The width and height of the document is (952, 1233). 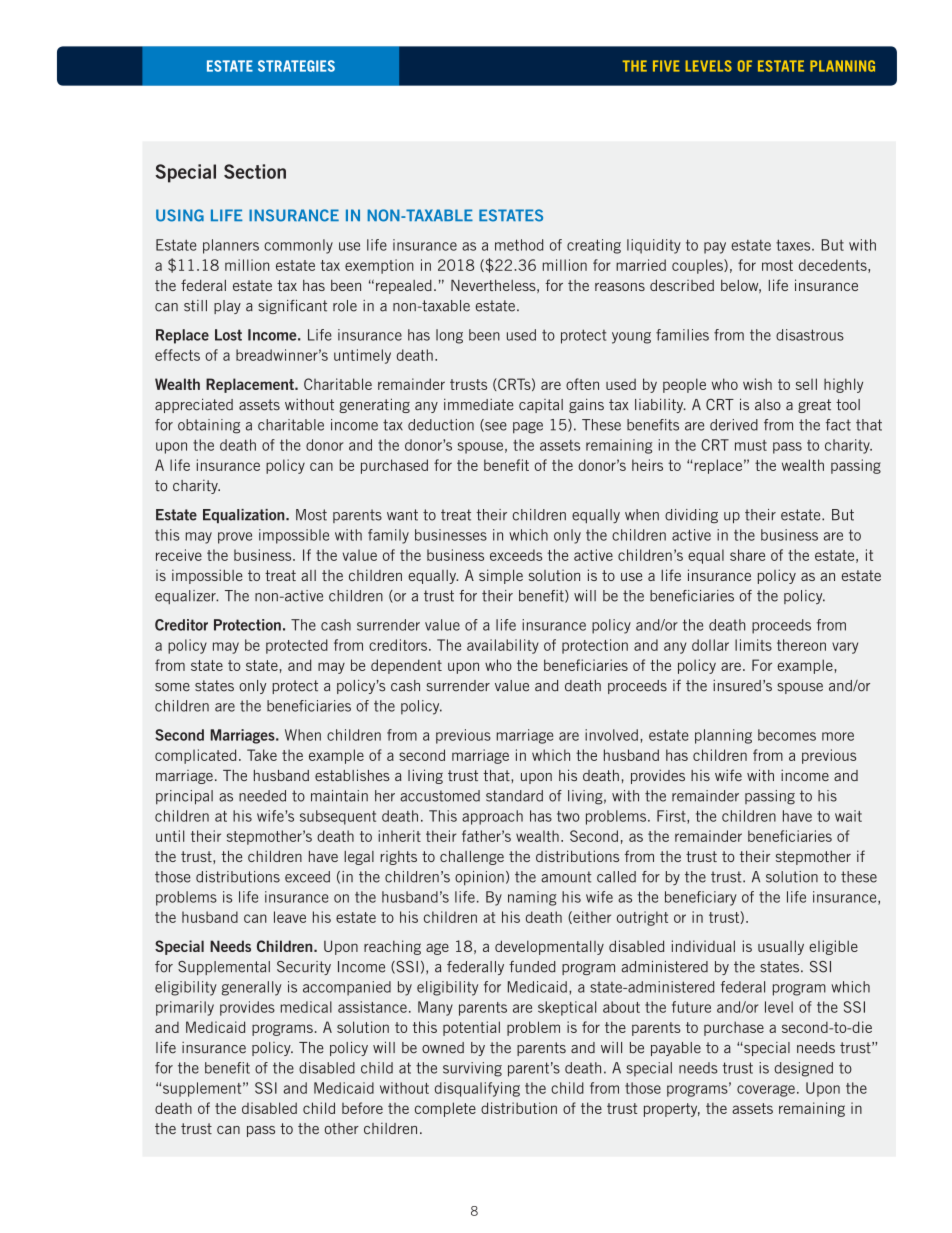 What do you see at coordinates (794, 245) in the document?
I see `taxes` at bounding box center [794, 245].
